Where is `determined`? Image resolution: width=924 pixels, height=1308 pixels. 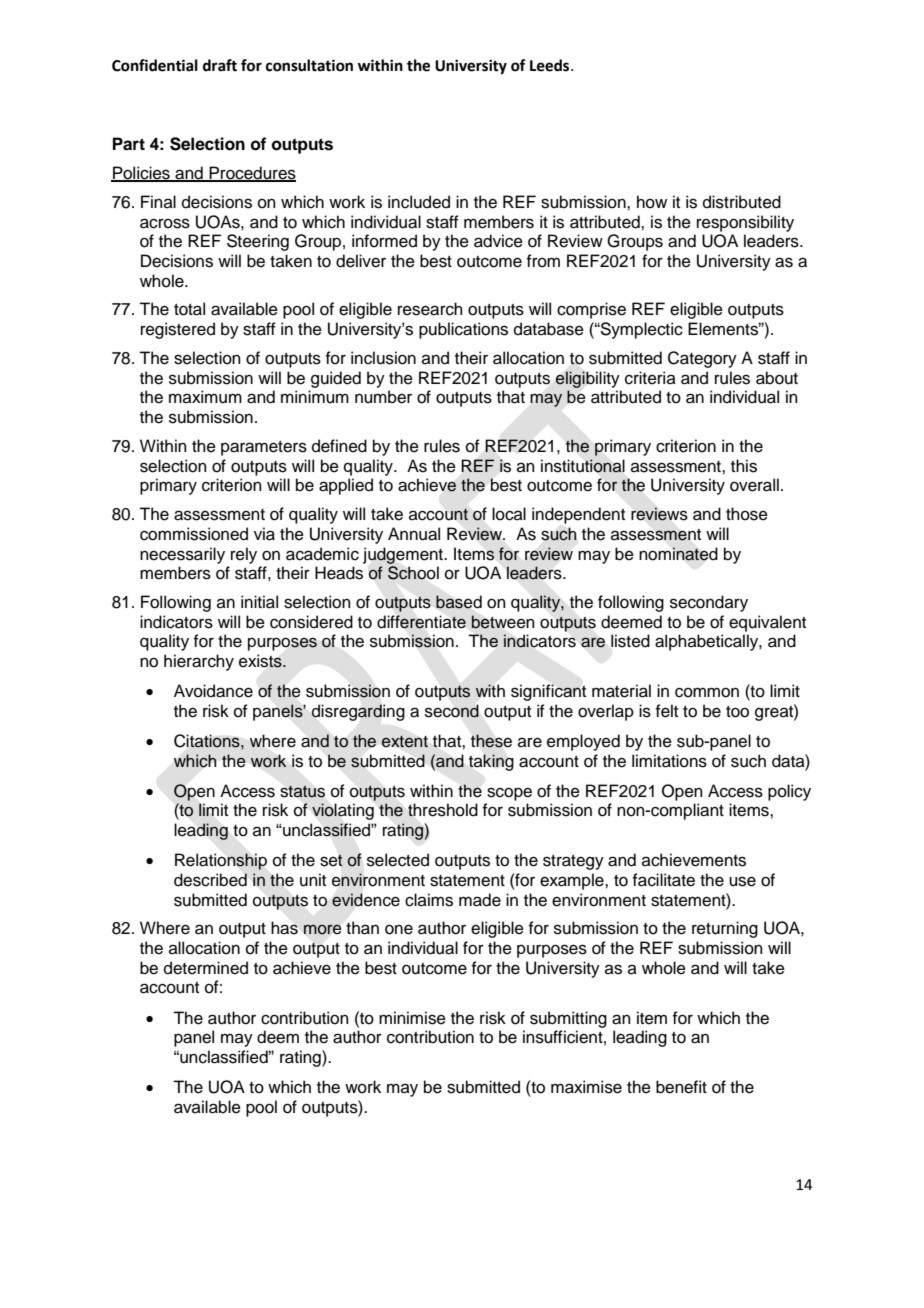 determined is located at coordinates (206, 968).
